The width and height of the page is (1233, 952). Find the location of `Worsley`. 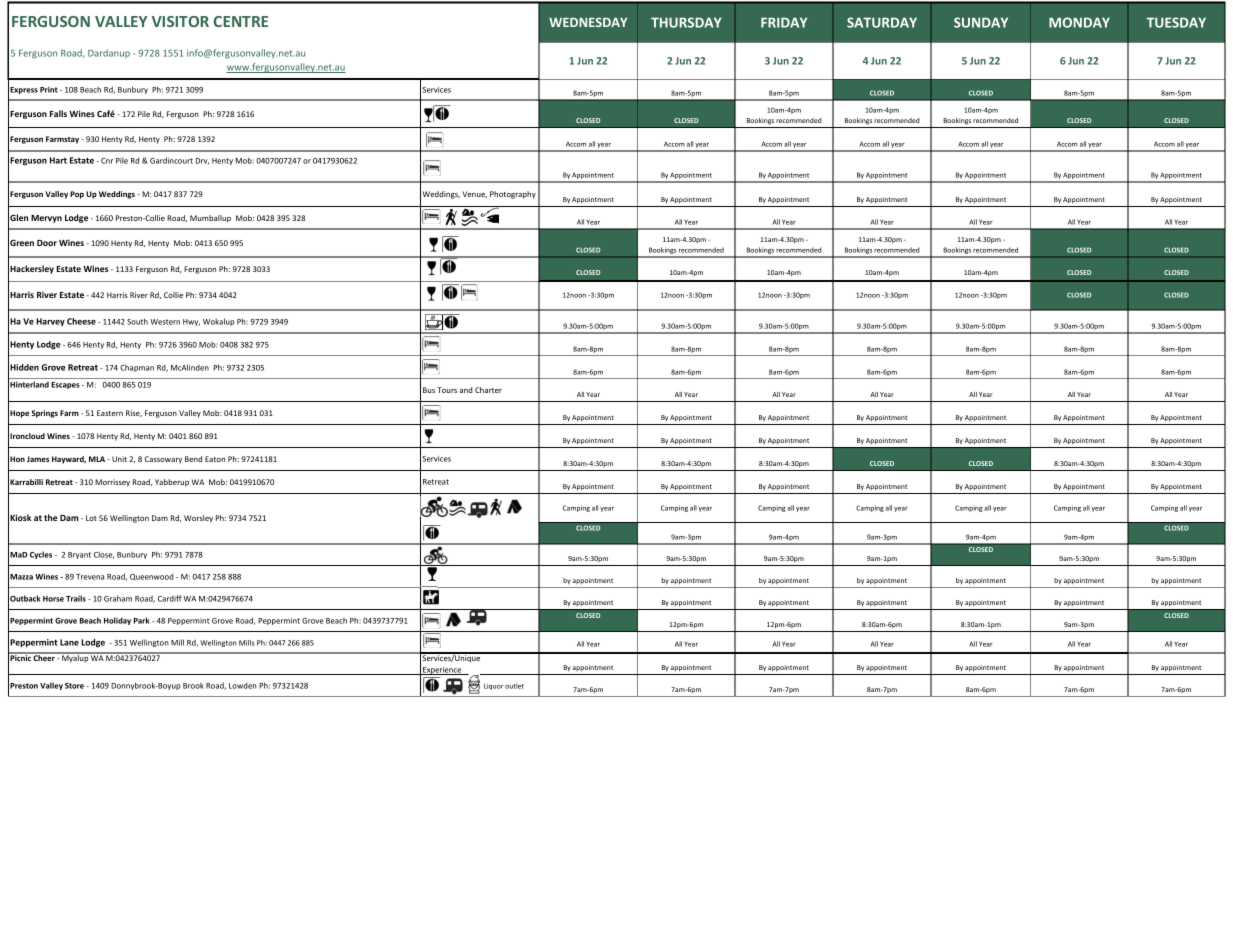

Worsley is located at coordinates (198, 519).
